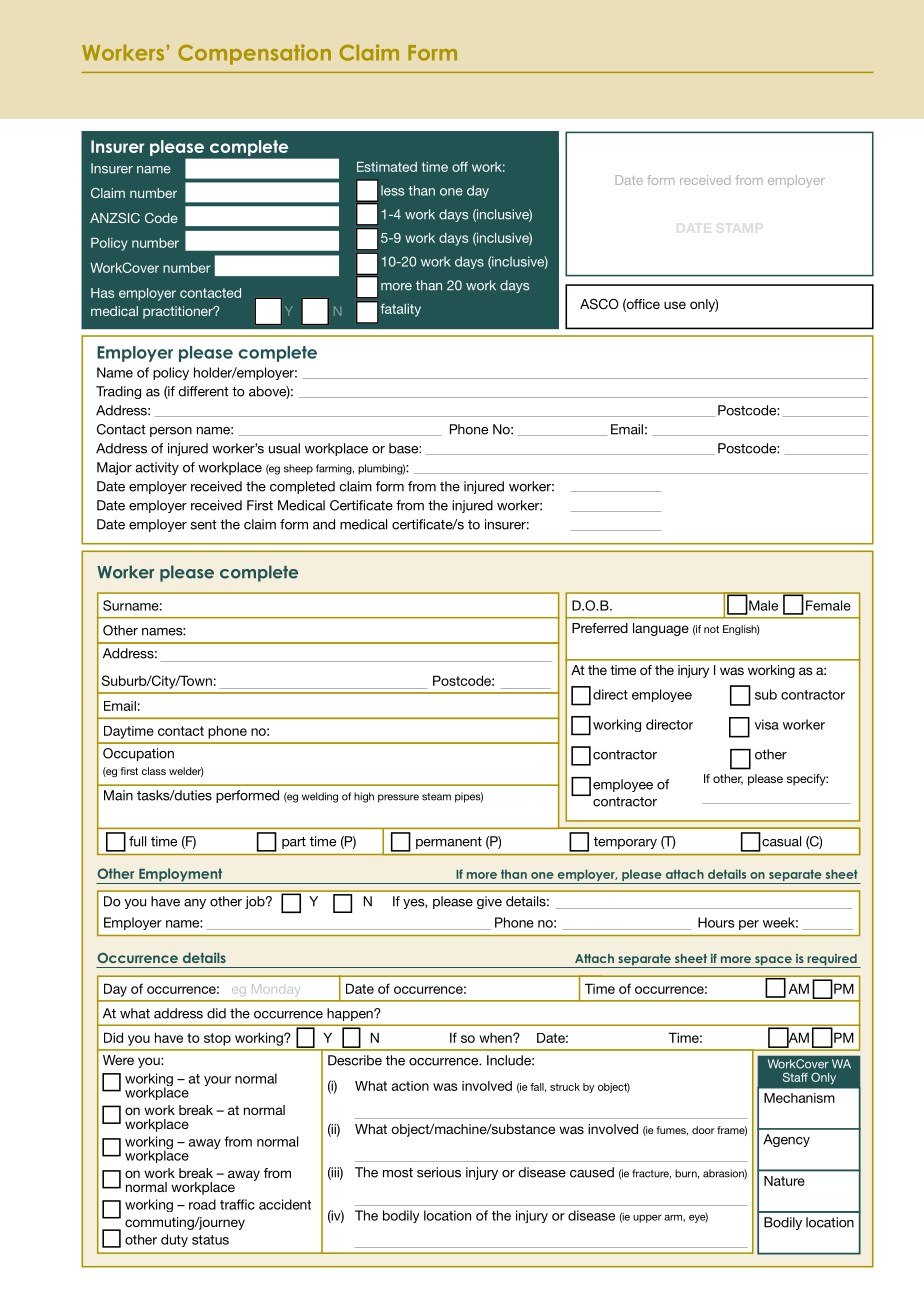  I want to click on Estimated, so click(387, 167).
